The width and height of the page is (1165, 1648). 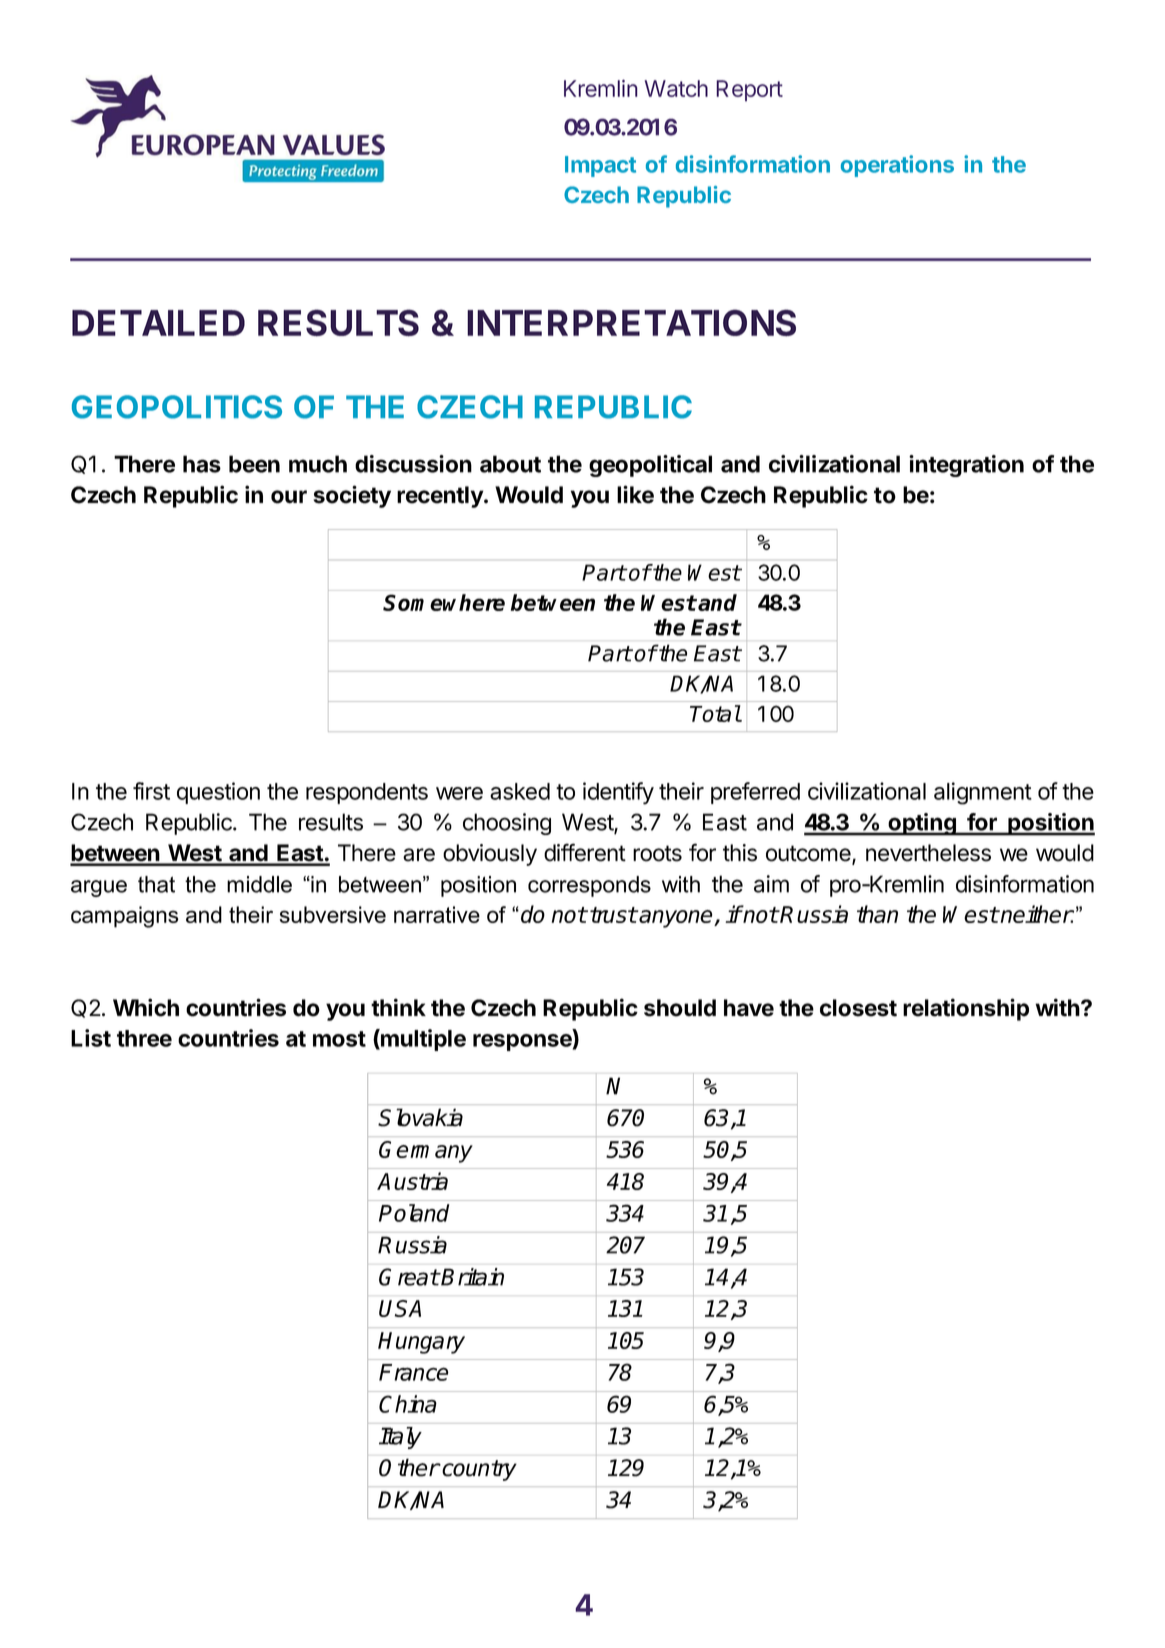 I want to click on operations, so click(x=897, y=166).
